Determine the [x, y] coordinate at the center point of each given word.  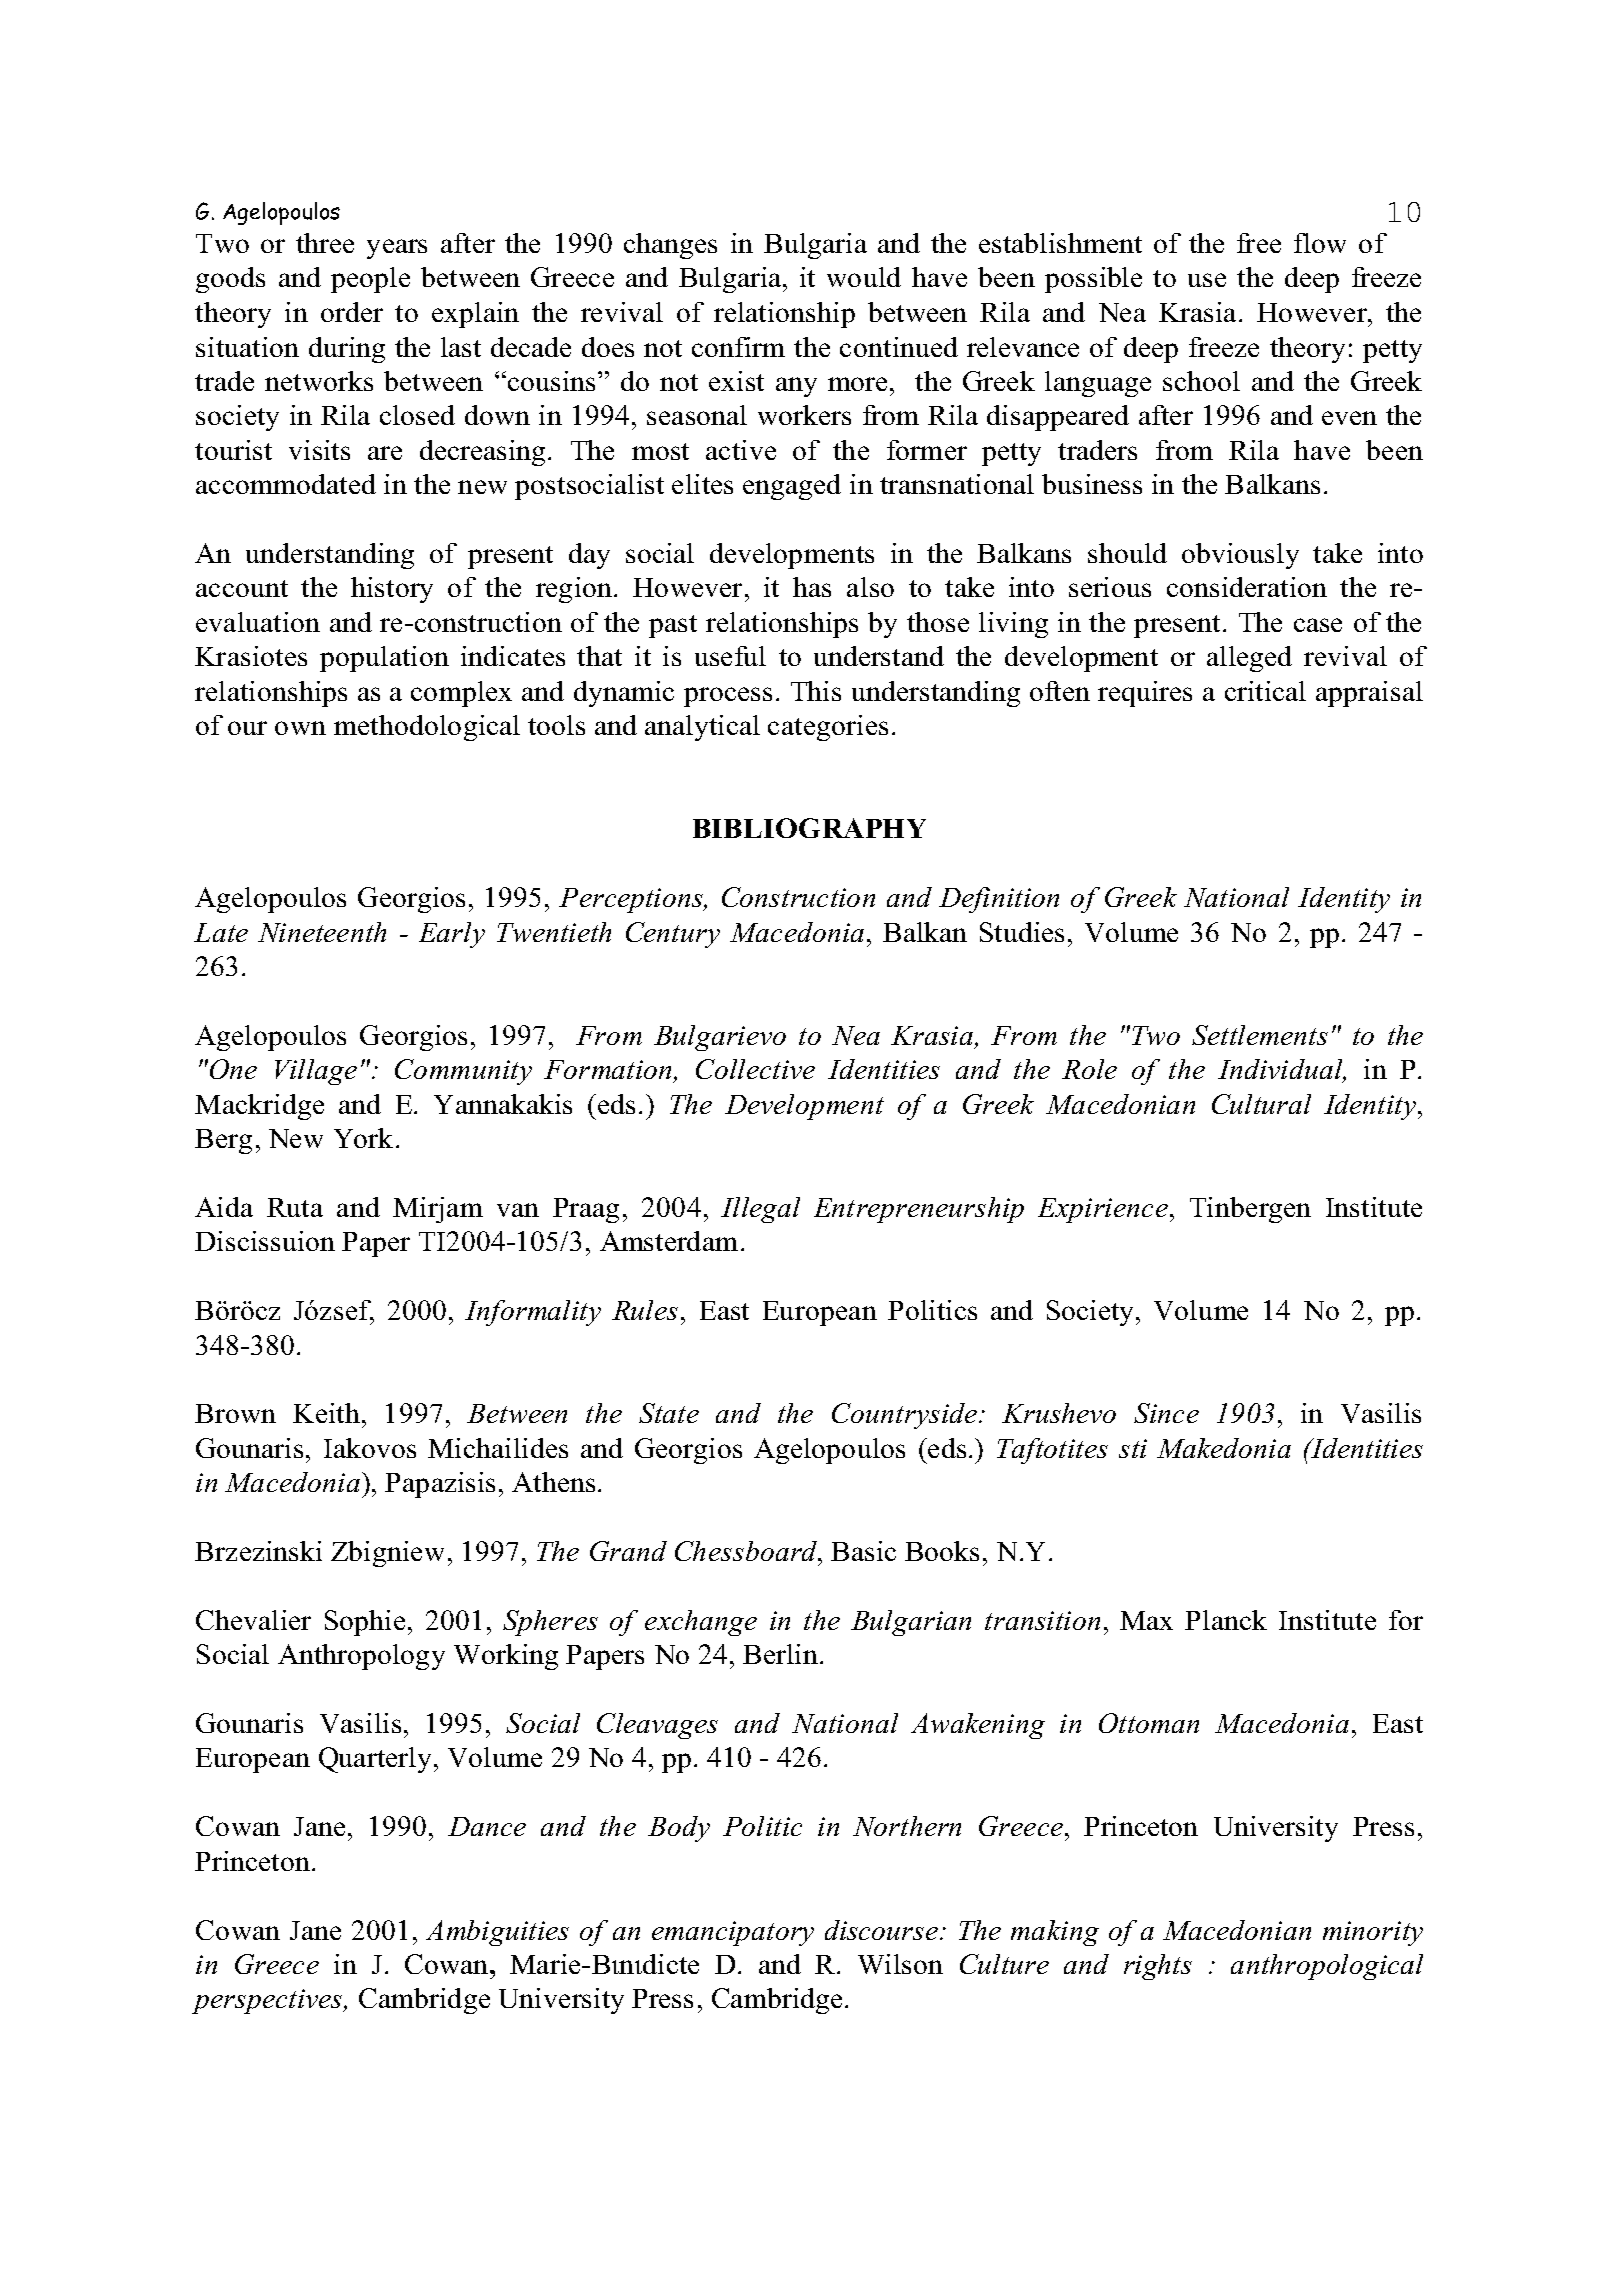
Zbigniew [387, 1554]
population [384, 659]
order [352, 312]
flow [1320, 243]
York [363, 1138]
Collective [755, 1069]
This [816, 691]
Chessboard [747, 1551]
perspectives [268, 2001]
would [864, 277]
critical [1265, 691]
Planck [1226, 1620]
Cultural [1261, 1104]
